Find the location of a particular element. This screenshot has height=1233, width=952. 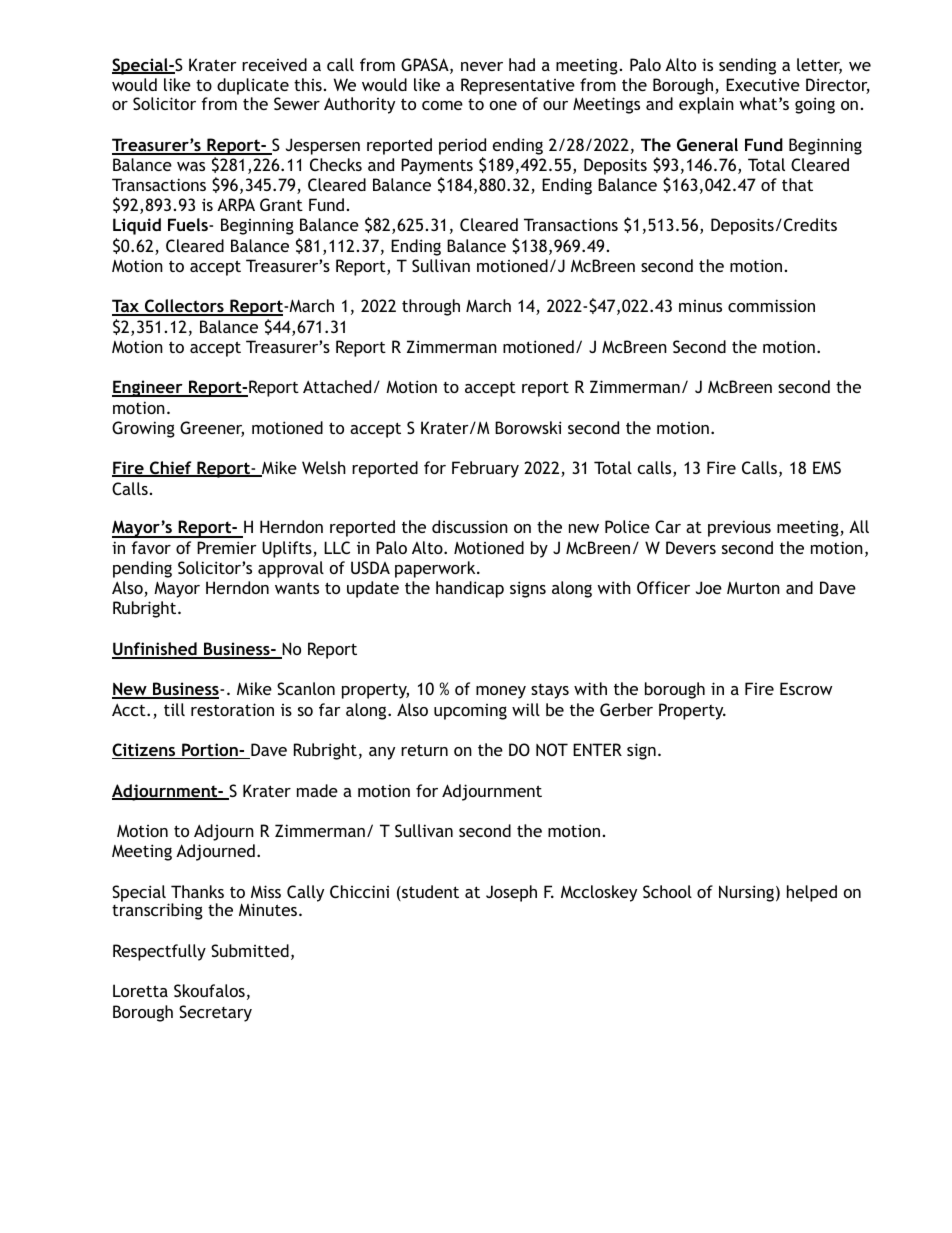

helped is located at coordinates (812, 893).
